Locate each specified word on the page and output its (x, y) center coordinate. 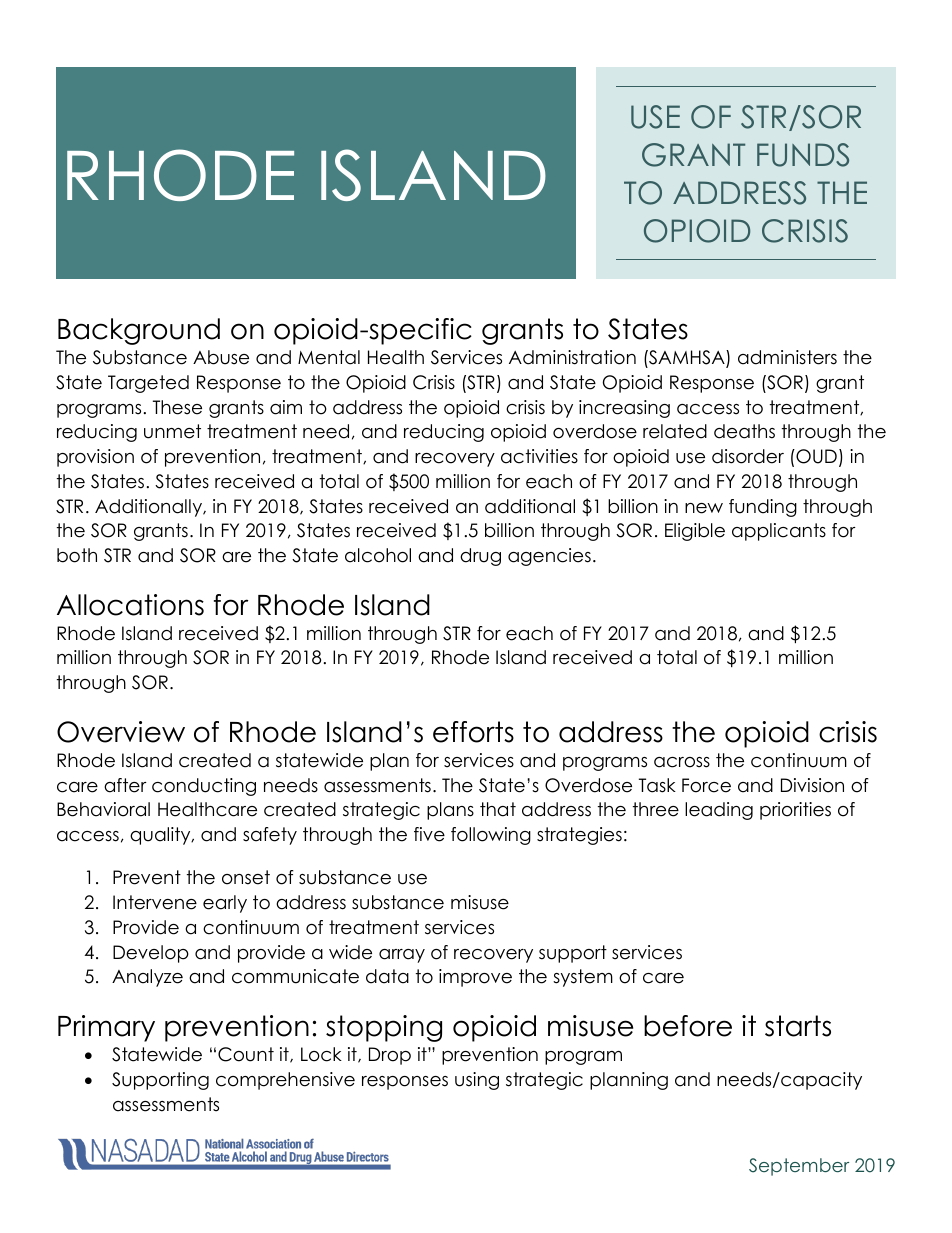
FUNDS (803, 155)
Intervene (155, 902)
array (402, 956)
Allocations (130, 605)
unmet (172, 431)
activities (539, 456)
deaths (744, 431)
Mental (329, 357)
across (682, 762)
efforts (473, 732)
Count (246, 1054)
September (799, 1167)
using (477, 1081)
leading (719, 811)
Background (139, 331)
